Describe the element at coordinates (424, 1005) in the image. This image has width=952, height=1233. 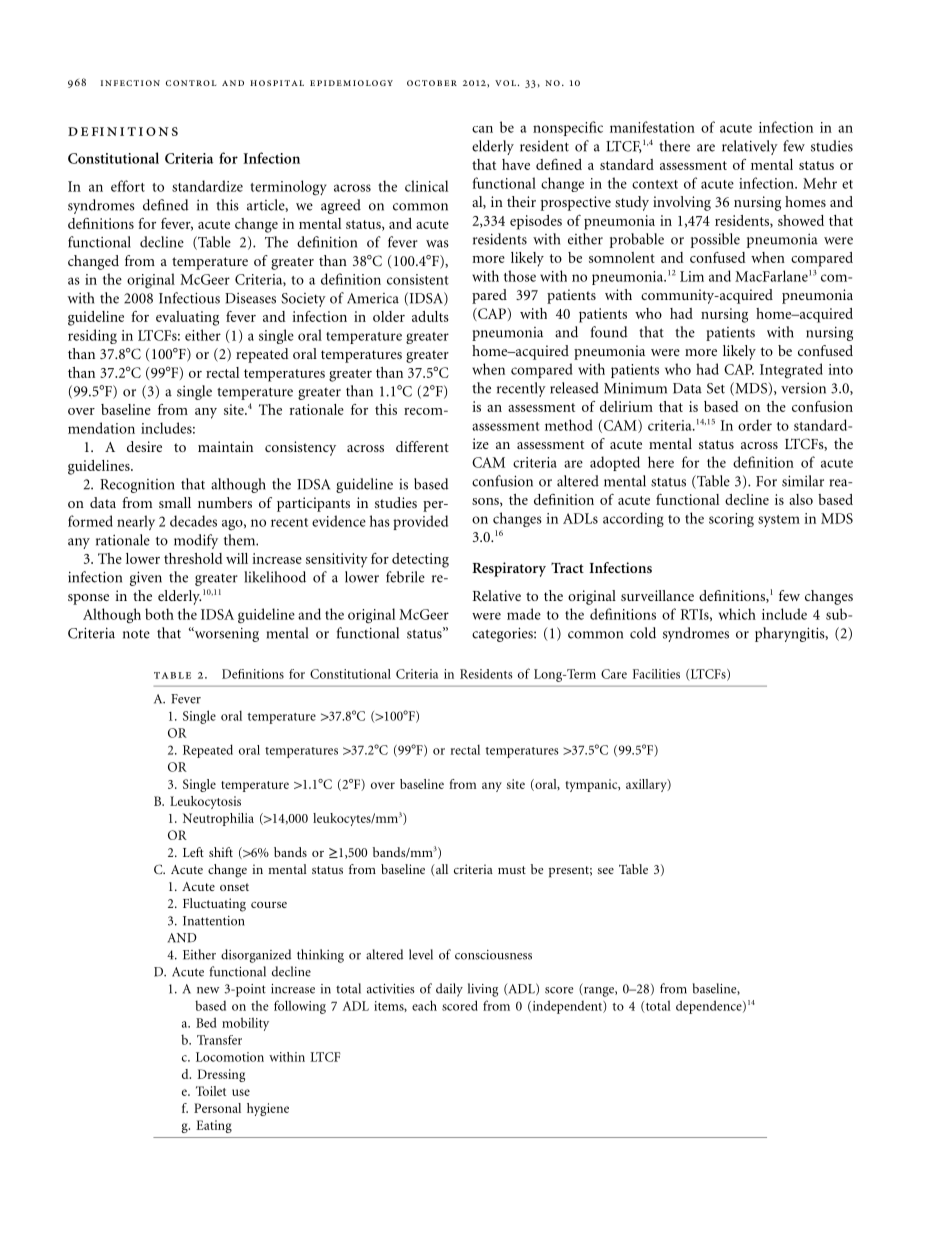
I see `each` at that location.
